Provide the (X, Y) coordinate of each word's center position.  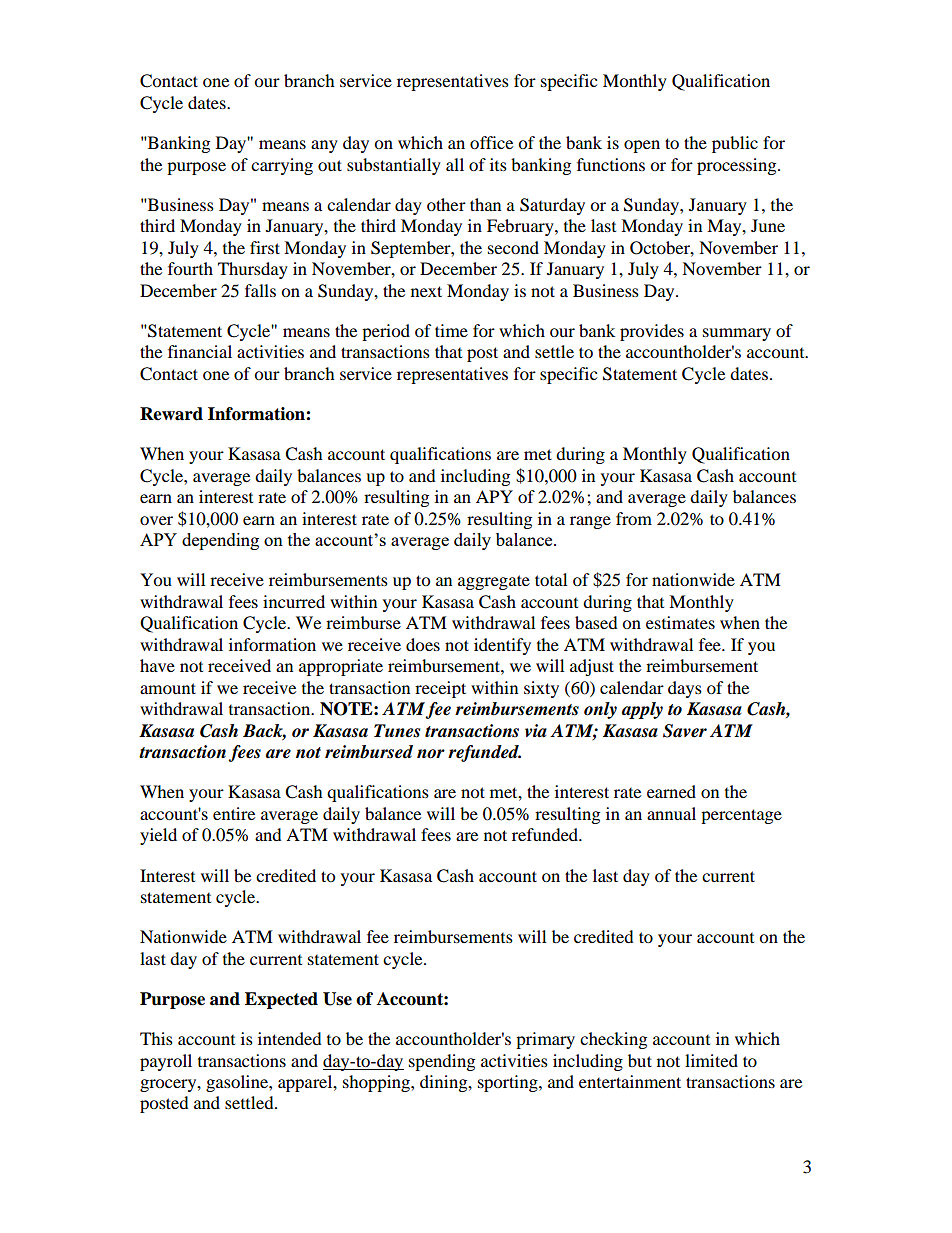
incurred (294, 601)
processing (738, 166)
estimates (680, 622)
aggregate (494, 582)
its (498, 164)
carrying (282, 166)
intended (290, 1038)
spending (442, 1062)
